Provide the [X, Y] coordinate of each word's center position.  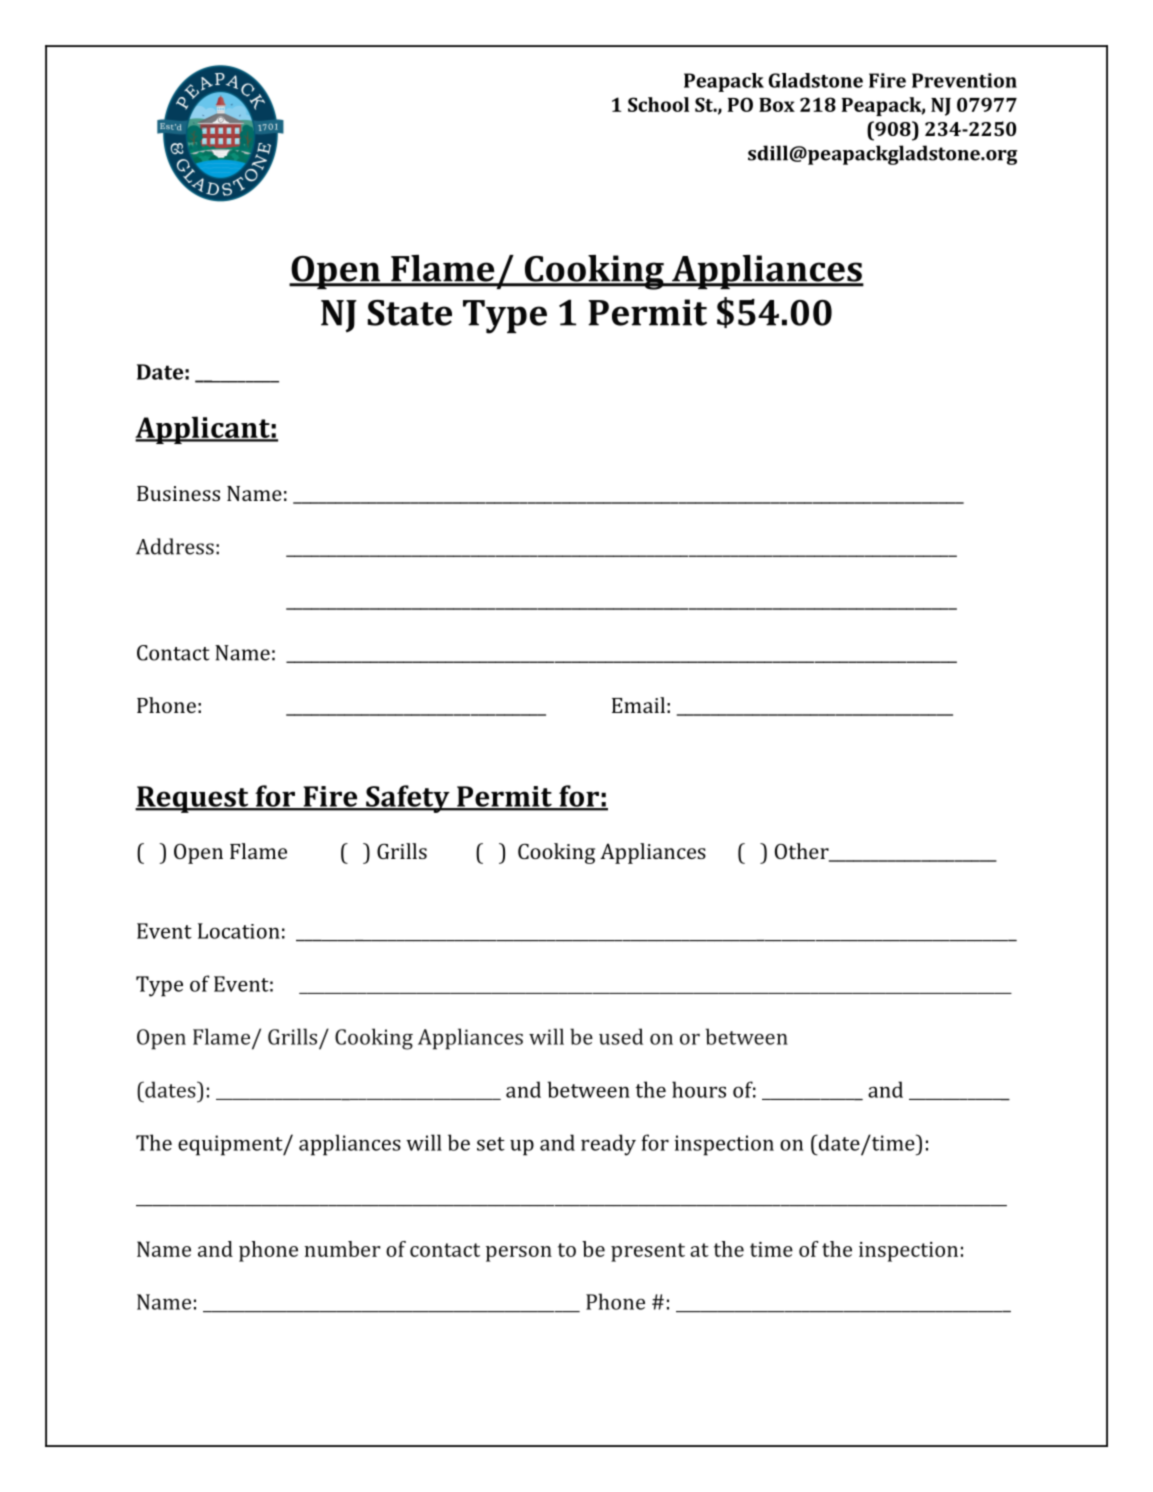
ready [608, 1145]
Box [777, 105]
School [658, 104]
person [519, 1254]
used [621, 1036]
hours [699, 1089]
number [342, 1249]
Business [178, 493]
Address [175, 546]
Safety [408, 799]
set [491, 1144]
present [648, 1252]
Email [638, 705]
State [409, 313]
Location [239, 931]
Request [193, 799]
